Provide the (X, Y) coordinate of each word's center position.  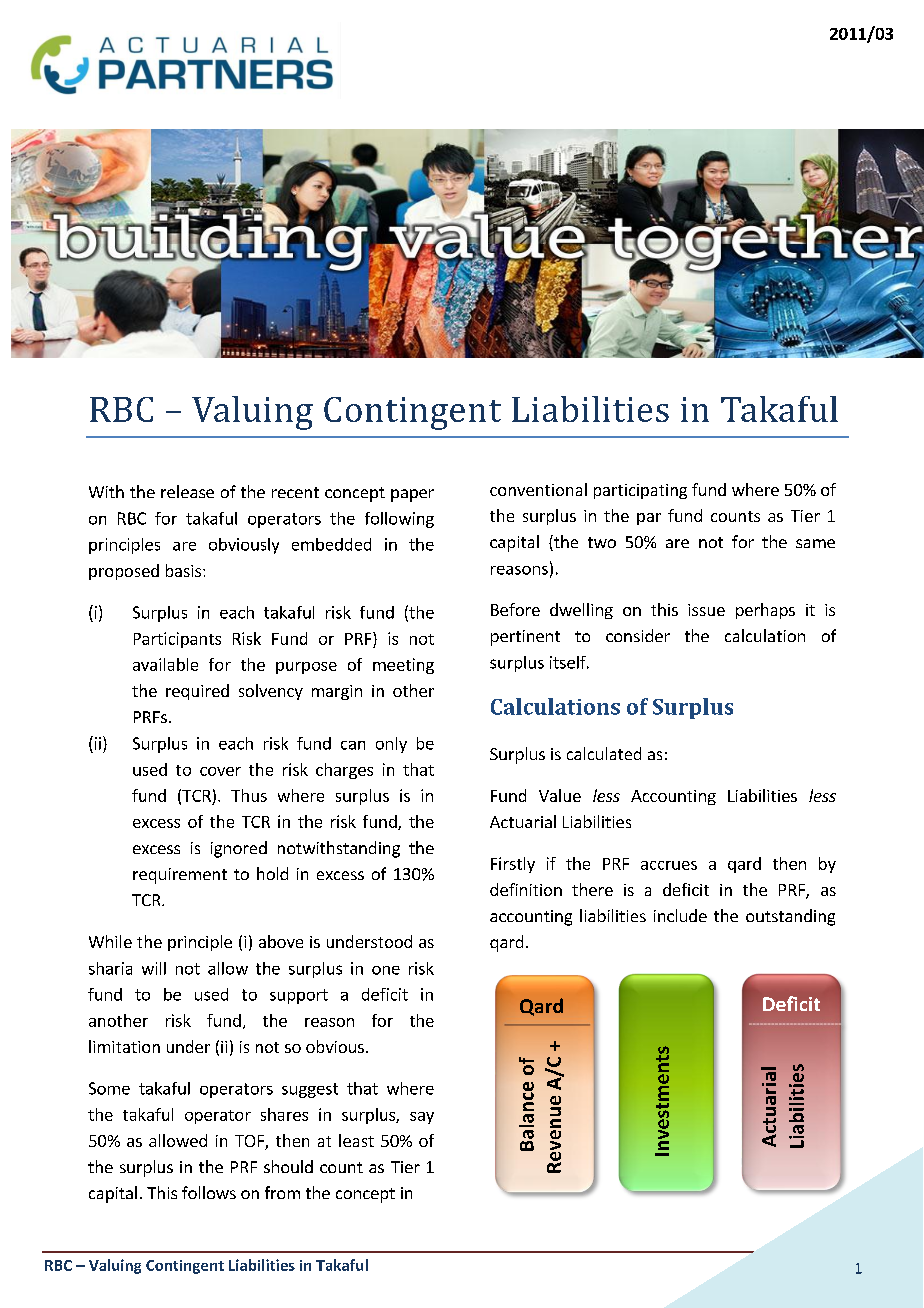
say (422, 1118)
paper (412, 495)
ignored (239, 849)
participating (640, 491)
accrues (669, 865)
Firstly (513, 865)
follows (209, 1192)
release (187, 491)
